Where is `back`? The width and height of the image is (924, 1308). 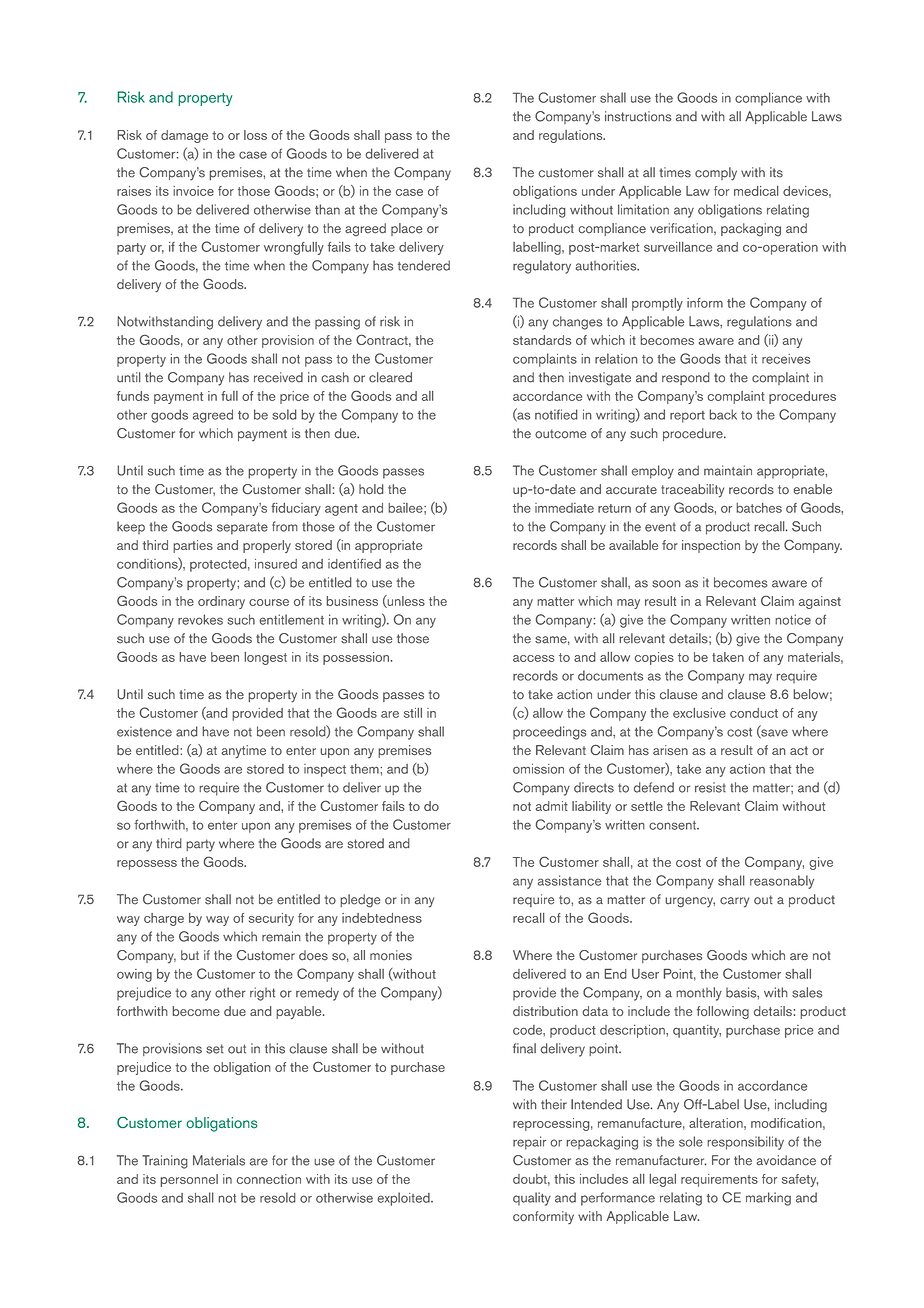 back is located at coordinates (723, 414).
